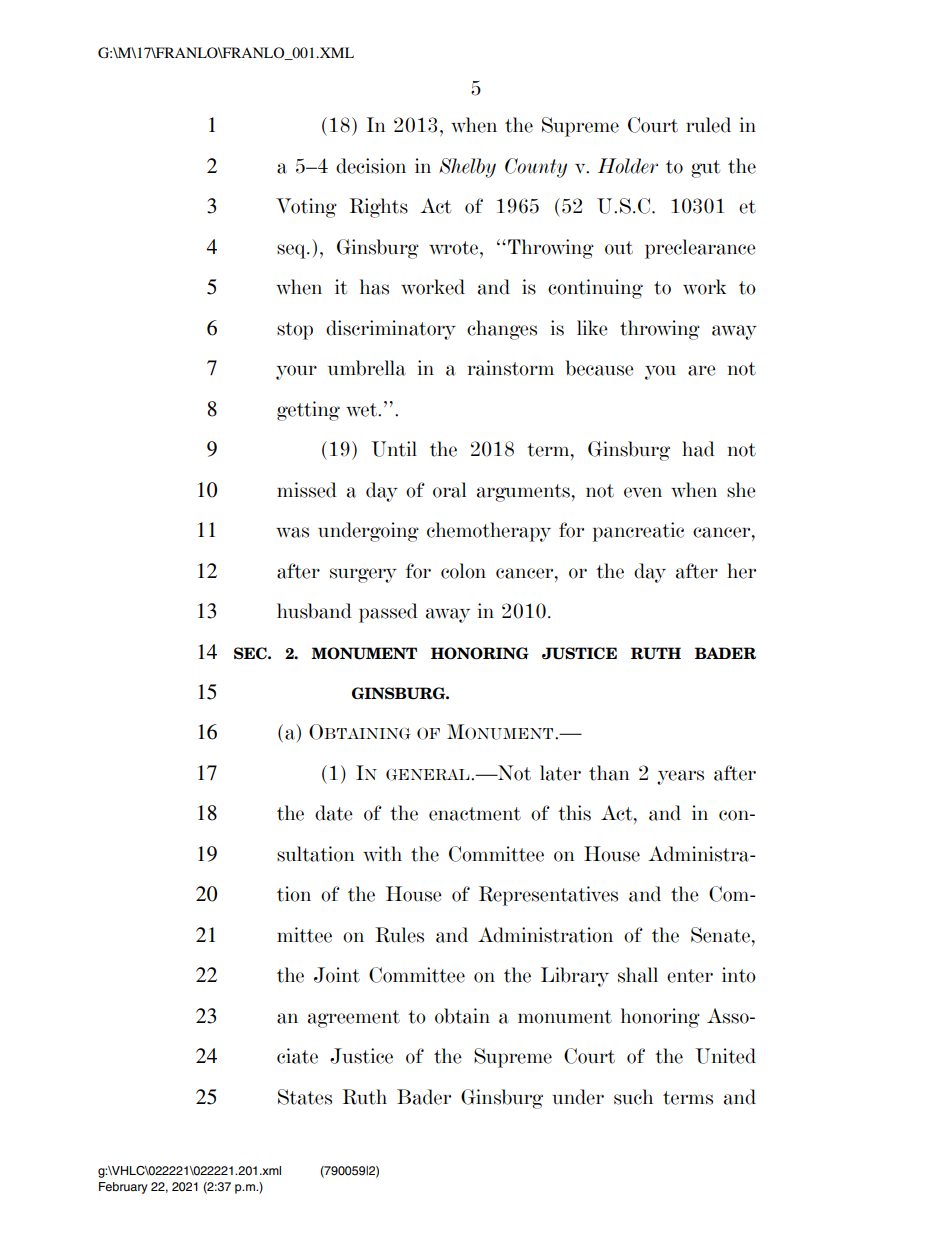  Describe the element at coordinates (628, 166) in the document. I see `Holder` at that location.
